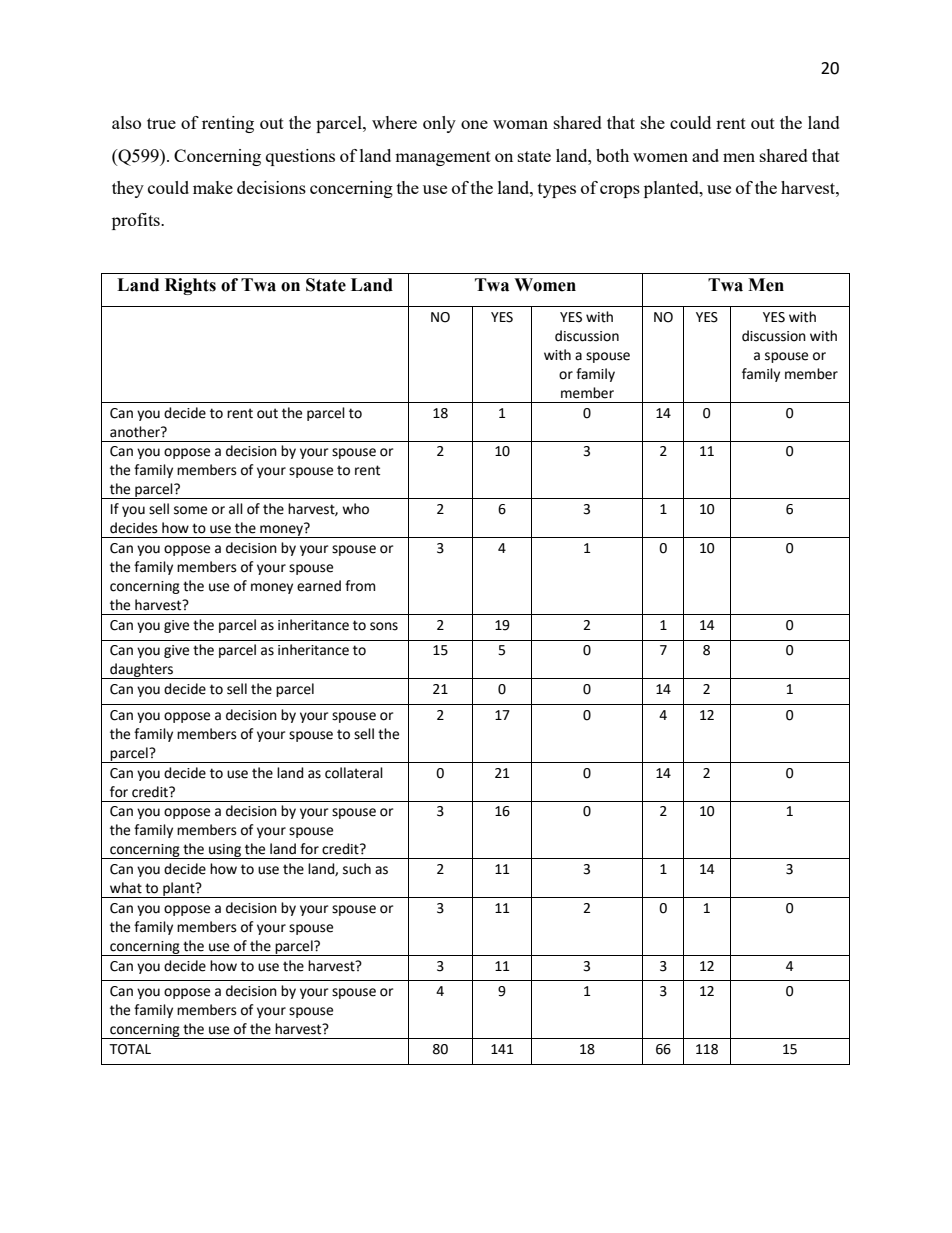 This screenshot has width=952, height=1233. Describe the element at coordinates (130, 1049) in the screenshot. I see `TOTAL` at that location.
